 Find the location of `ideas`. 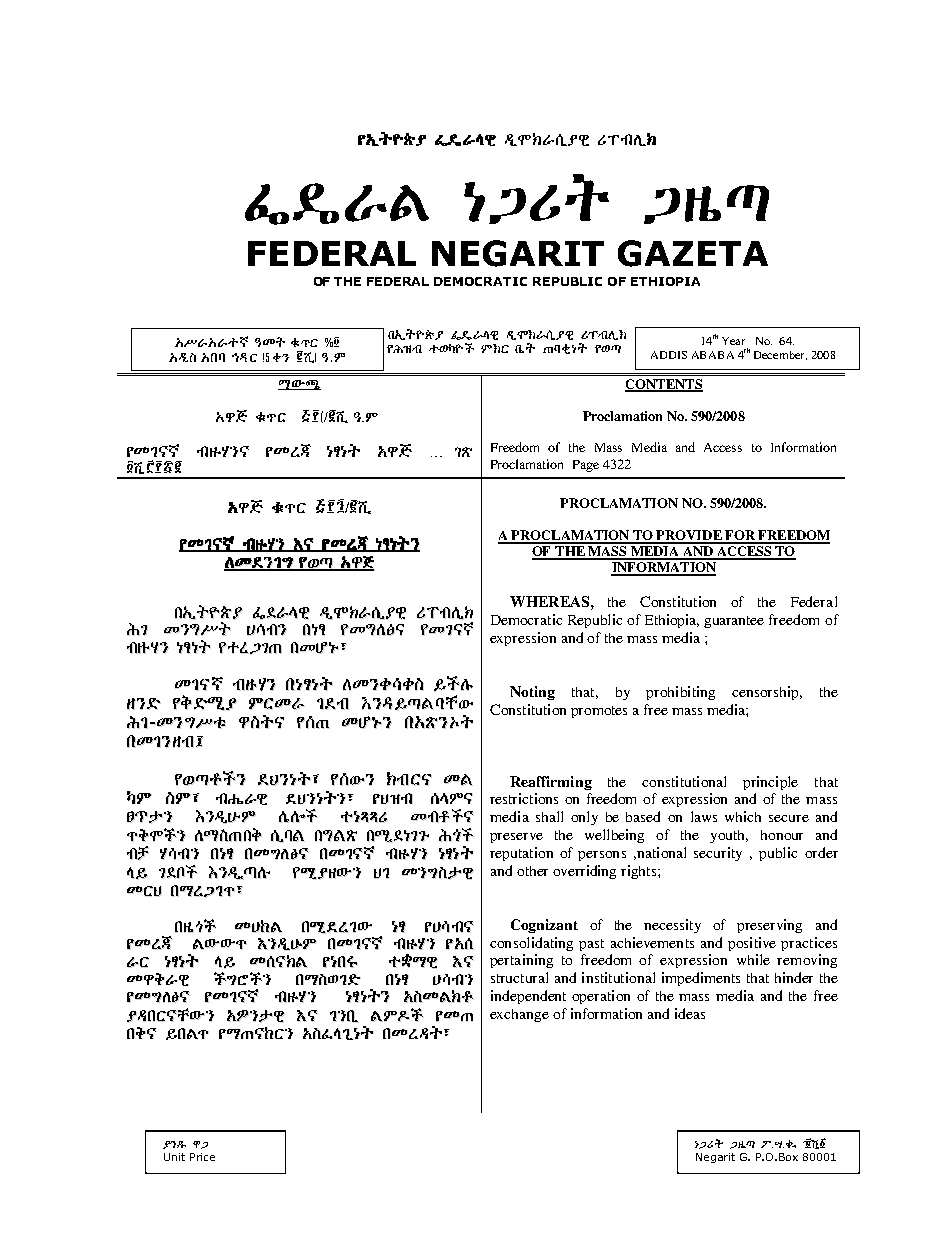

ideas is located at coordinates (690, 1013).
